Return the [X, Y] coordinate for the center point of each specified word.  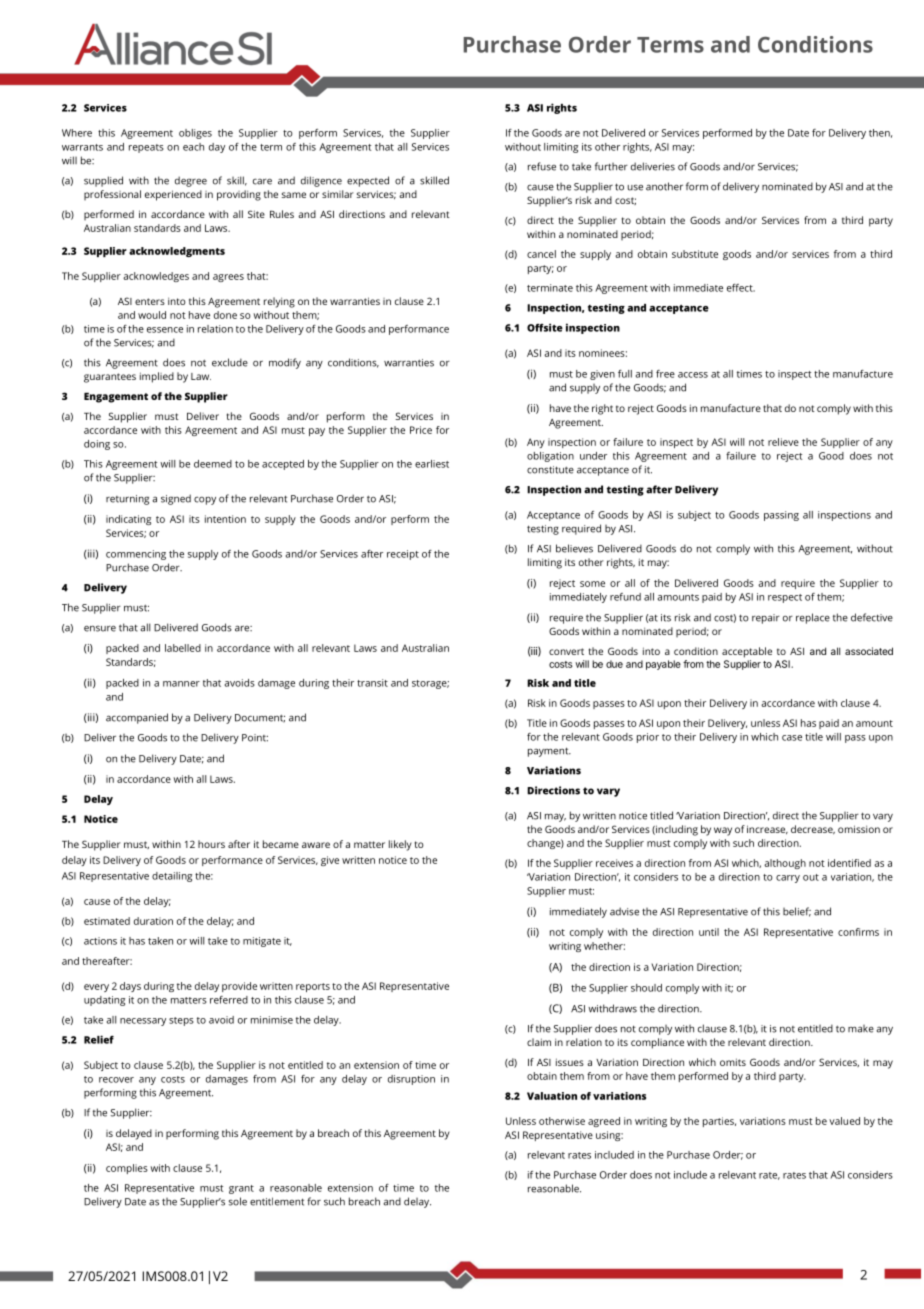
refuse [542, 166]
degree [191, 181]
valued [844, 1121]
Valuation [552, 1096]
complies [127, 1169]
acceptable [747, 652]
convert [566, 651]
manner [181, 684]
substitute [695, 254]
